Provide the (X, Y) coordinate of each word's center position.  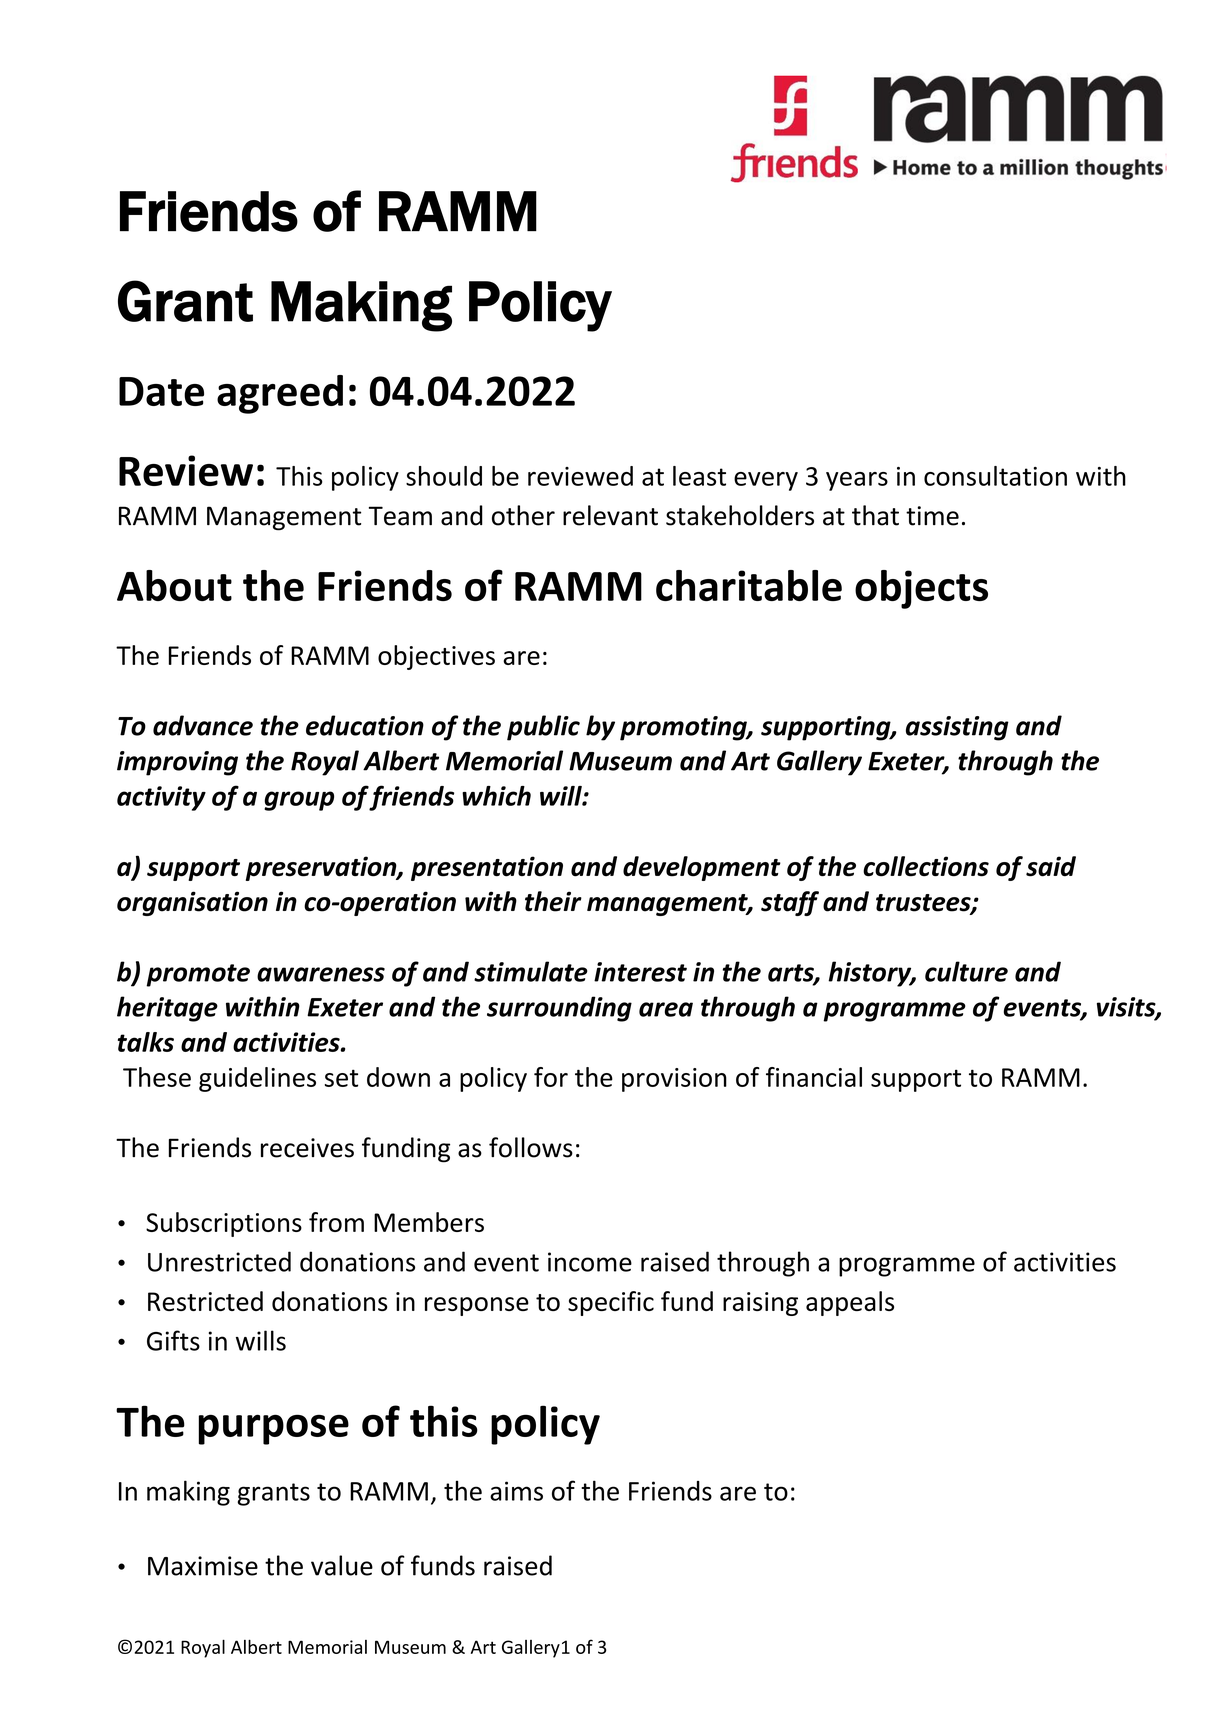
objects (921, 589)
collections (926, 866)
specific (611, 1303)
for (551, 1077)
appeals (850, 1303)
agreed (280, 394)
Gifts (173, 1340)
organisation (192, 903)
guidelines (257, 1079)
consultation (995, 476)
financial (814, 1077)
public (543, 728)
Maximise (203, 1566)
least (699, 476)
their (553, 901)
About (174, 585)
